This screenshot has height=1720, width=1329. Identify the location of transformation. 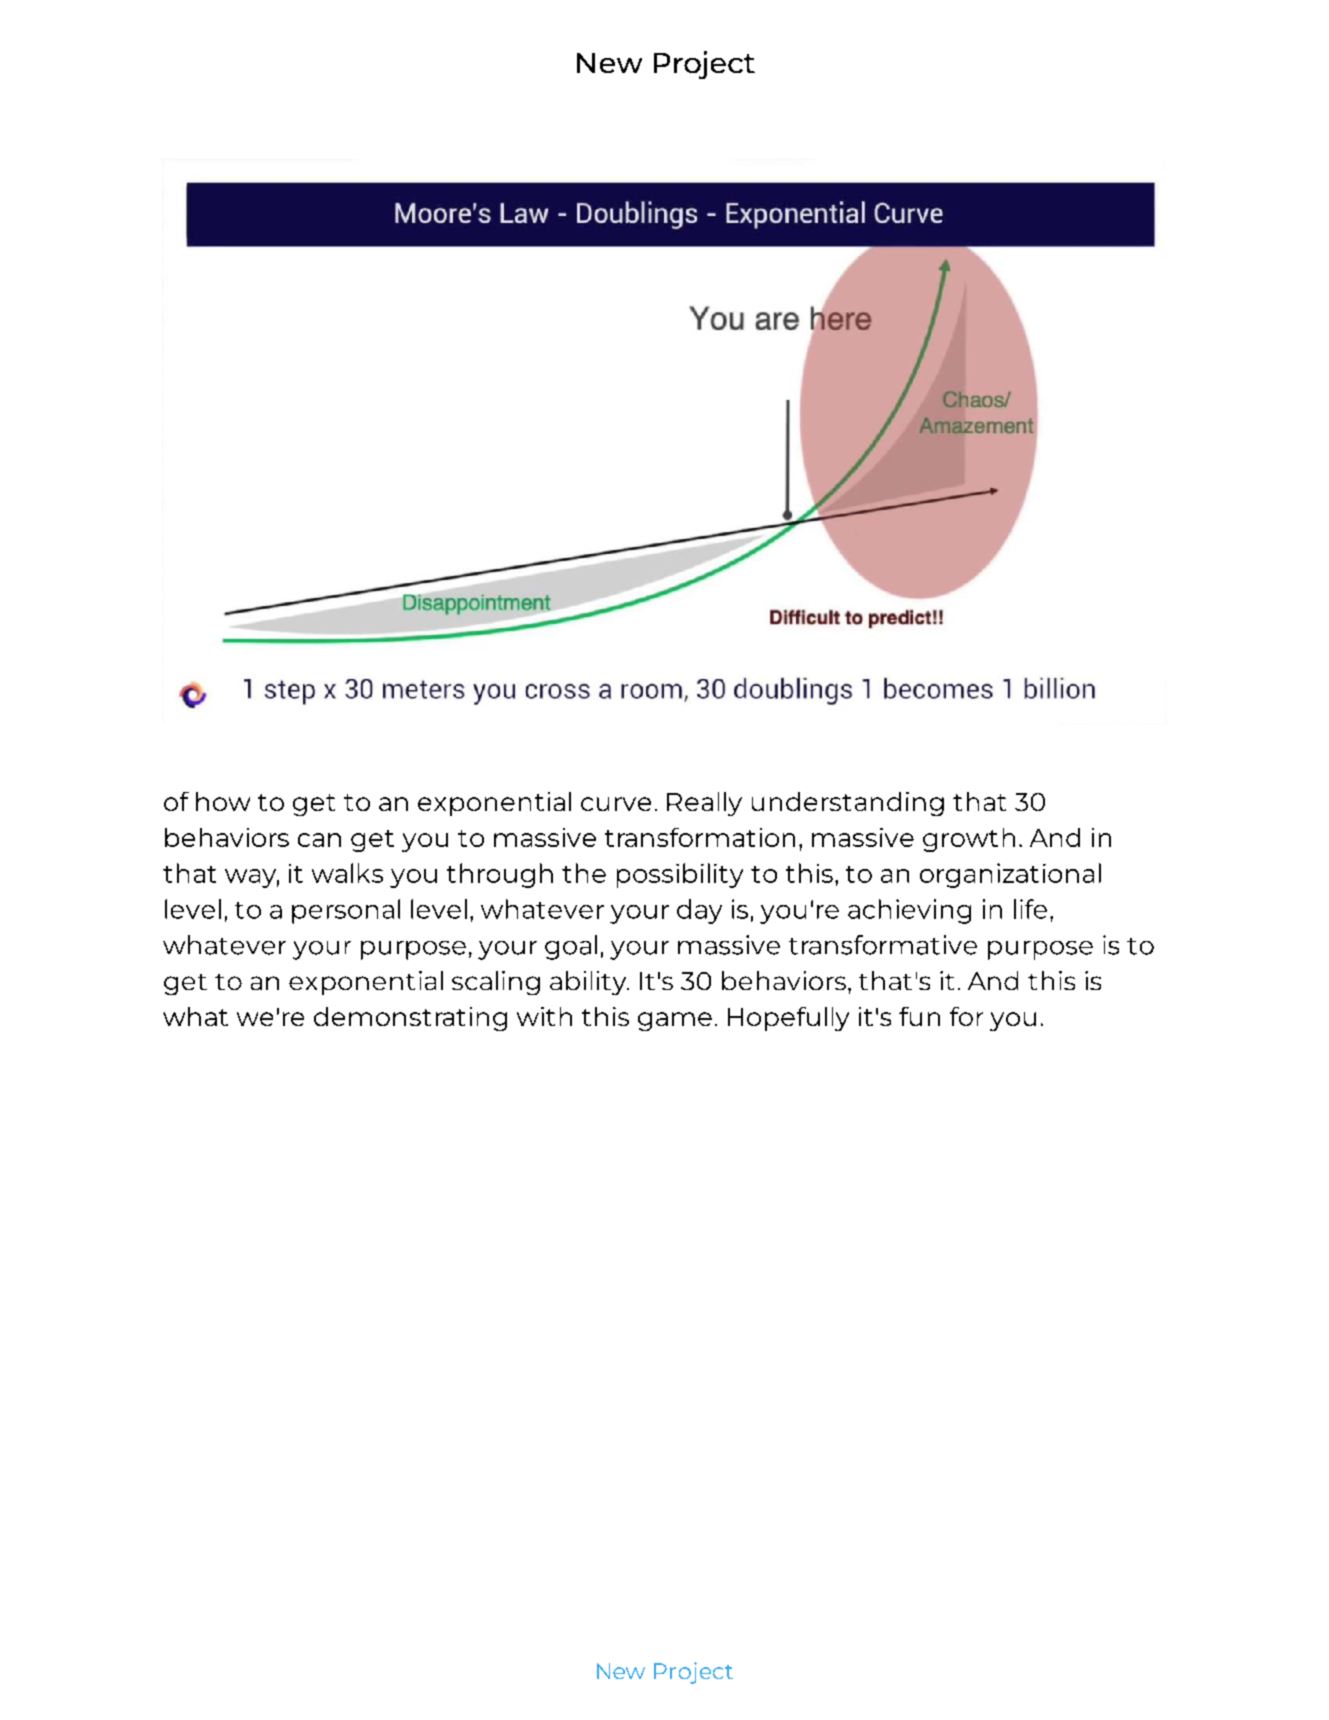
(700, 837).
